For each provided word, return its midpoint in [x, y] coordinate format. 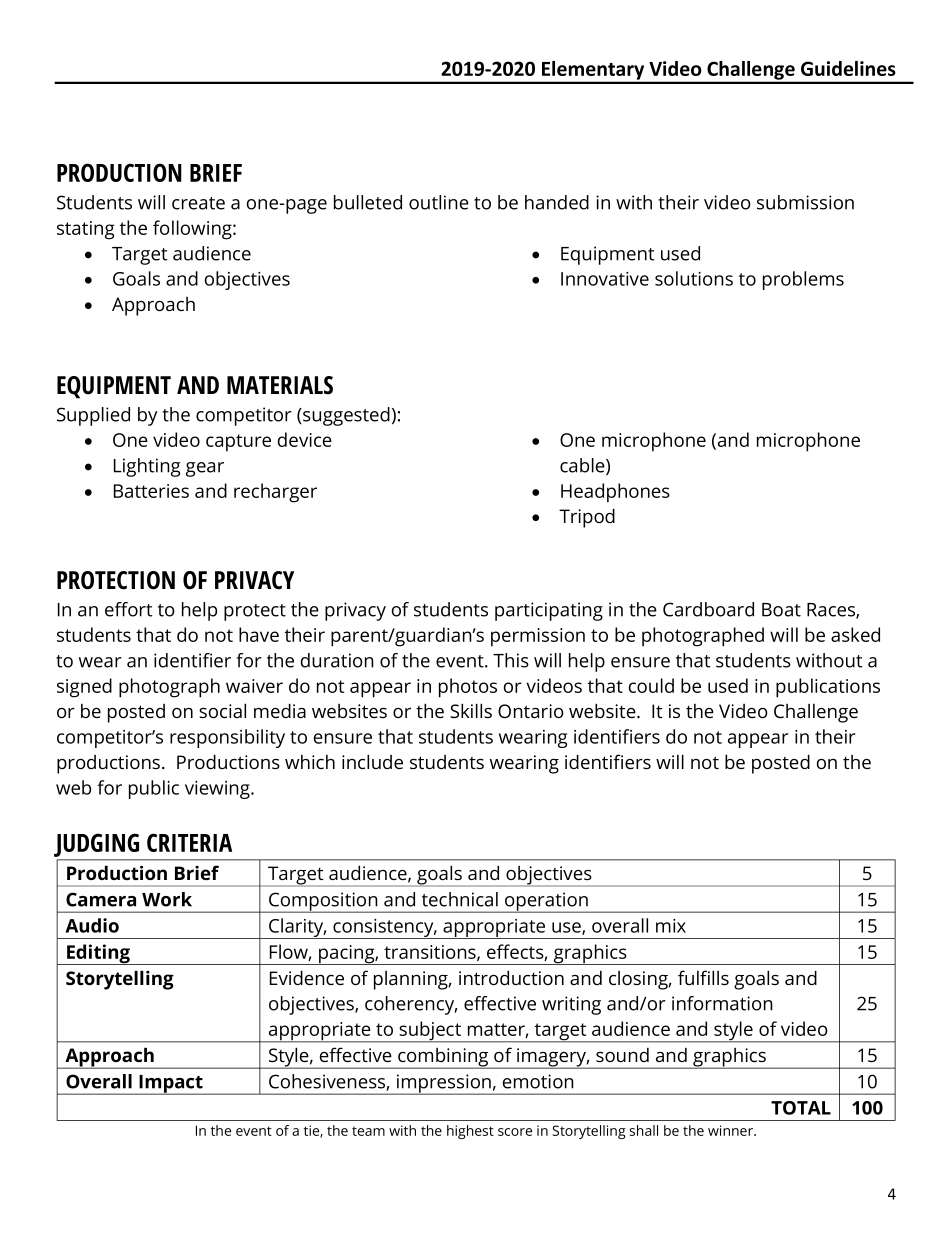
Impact [171, 1085]
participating [549, 611]
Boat [781, 610]
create [198, 203]
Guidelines [848, 68]
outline [439, 202]
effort [129, 609]
